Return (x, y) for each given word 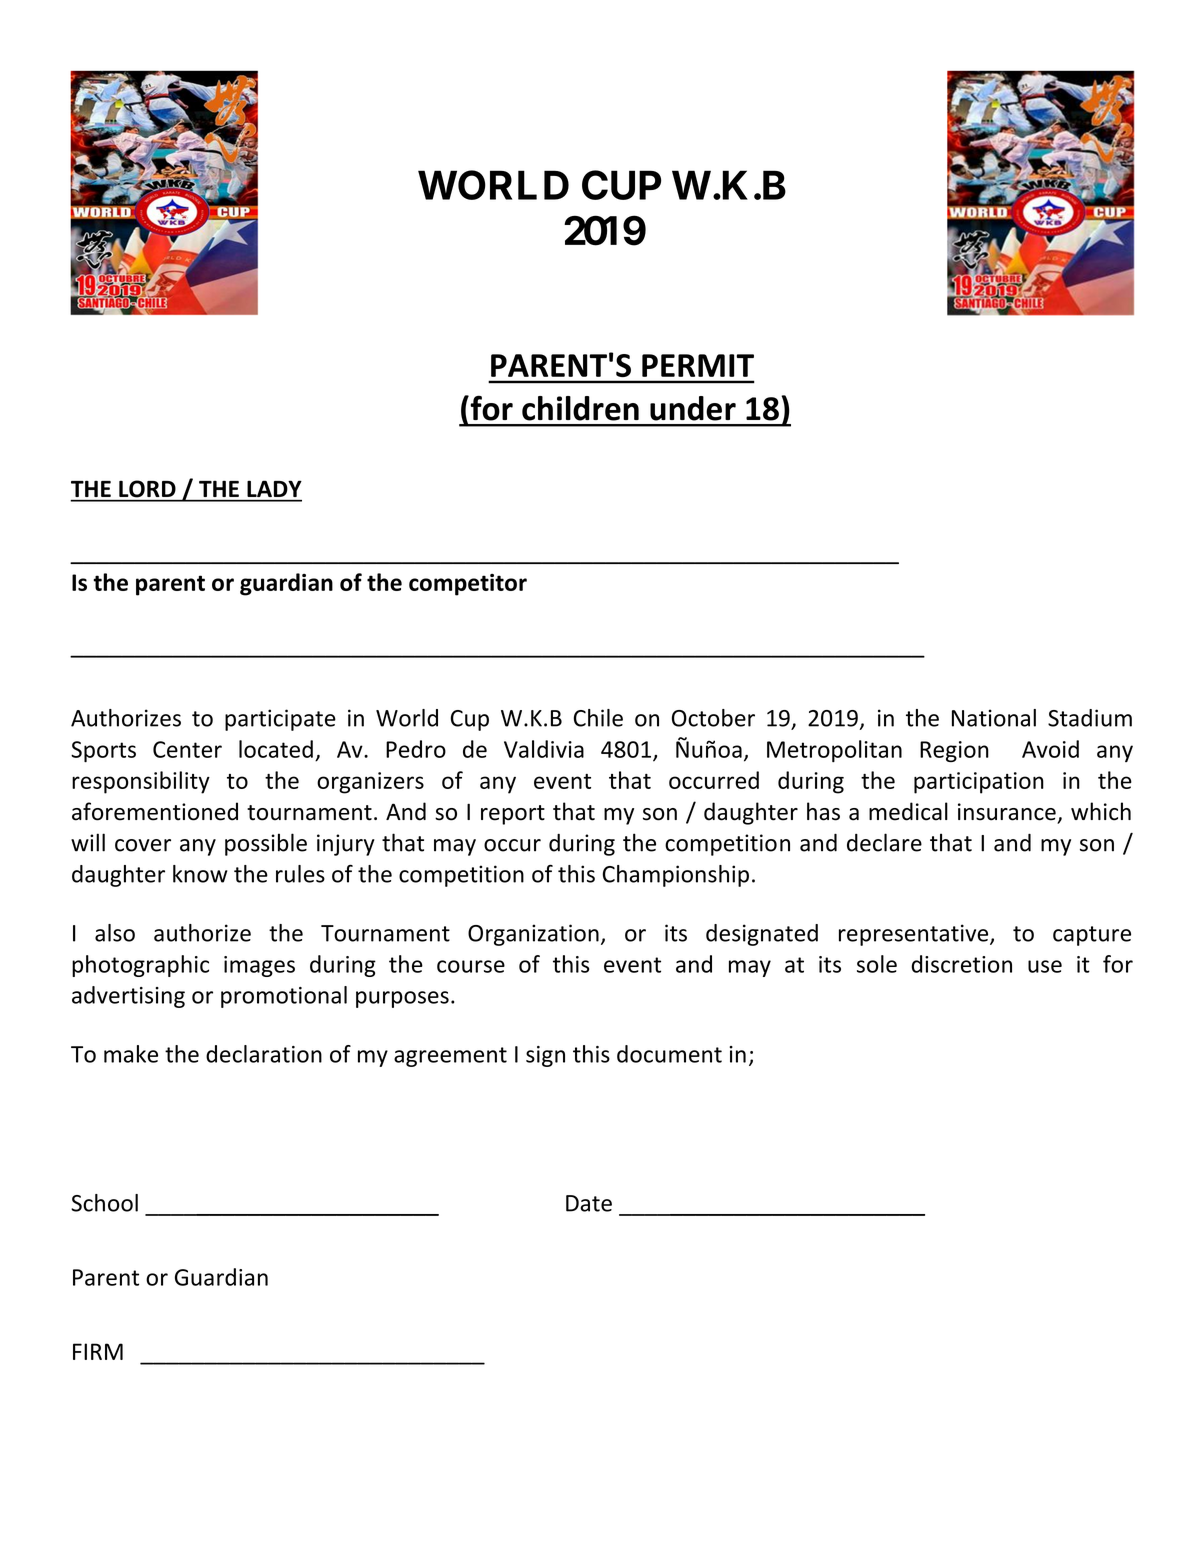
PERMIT (698, 365)
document (669, 1054)
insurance (1007, 812)
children (580, 408)
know (200, 874)
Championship (676, 876)
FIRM (98, 1351)
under (693, 408)
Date (589, 1203)
